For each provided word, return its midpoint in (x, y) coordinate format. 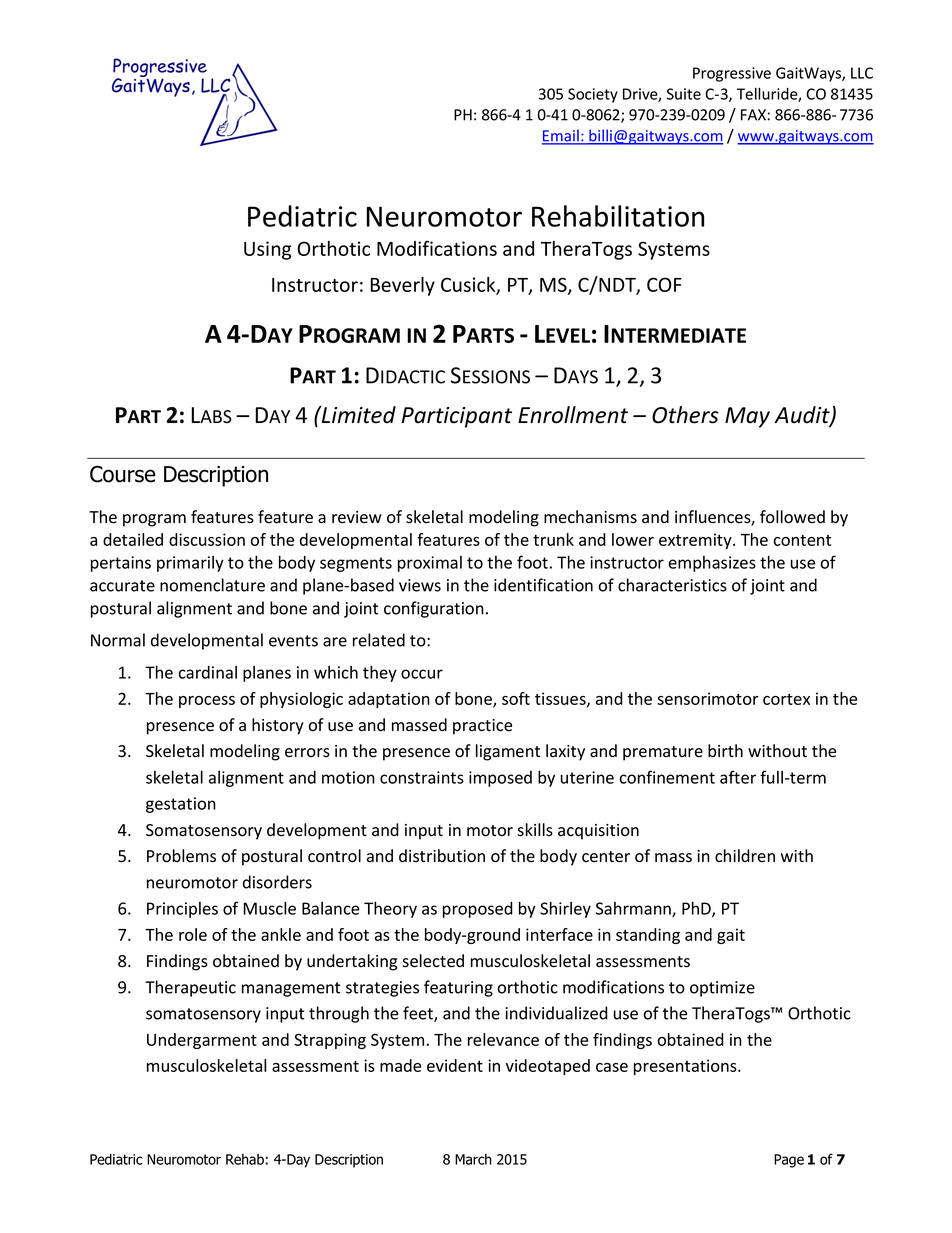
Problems (181, 856)
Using (267, 250)
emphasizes (712, 564)
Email (561, 136)
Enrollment (573, 415)
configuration (434, 609)
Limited (358, 414)
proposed (478, 910)
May (747, 417)
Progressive (732, 74)
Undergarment (202, 1041)
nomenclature (212, 585)
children (745, 856)
